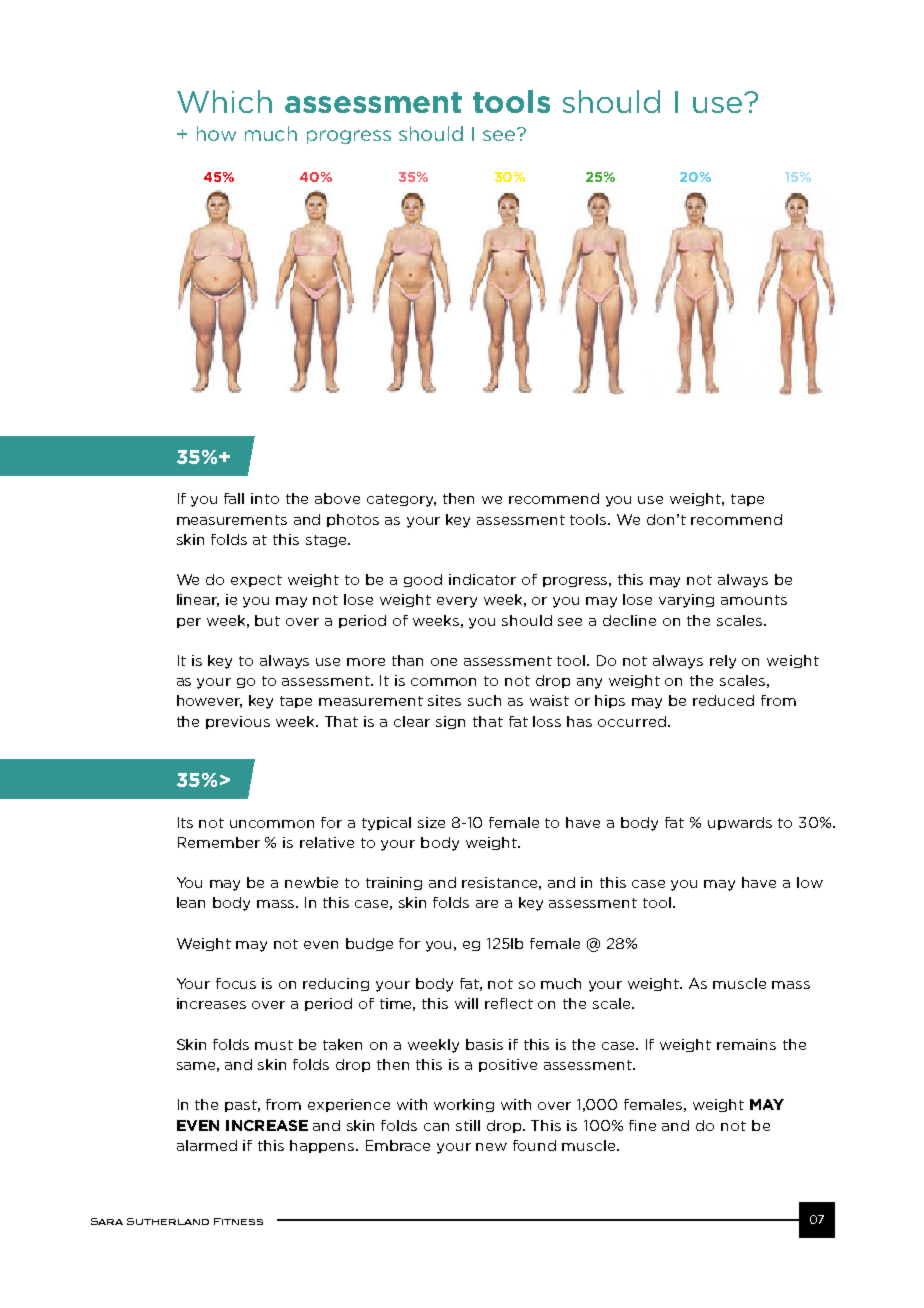  I want to click on fall, so click(234, 498).
